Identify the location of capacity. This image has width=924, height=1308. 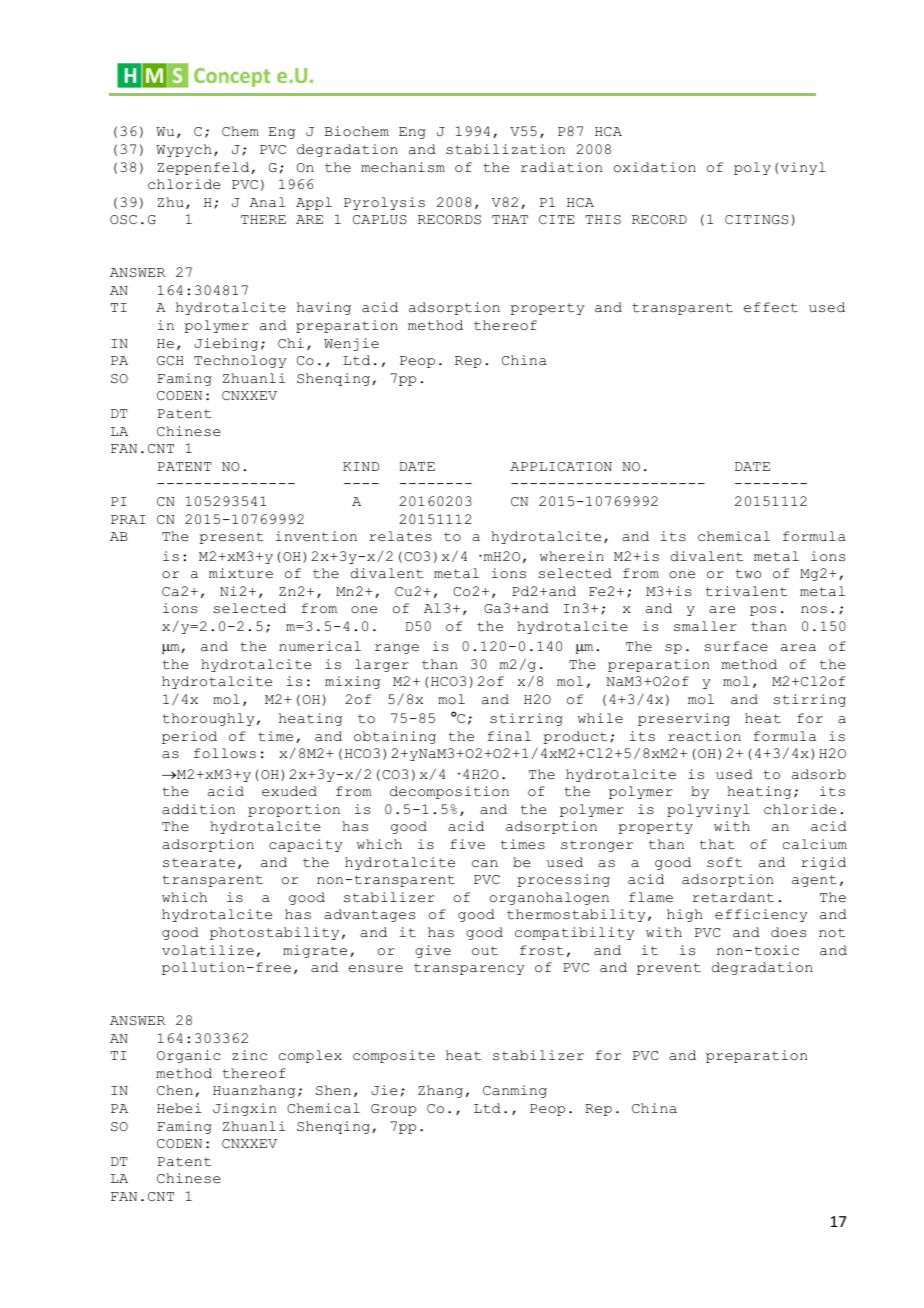
(305, 845).
